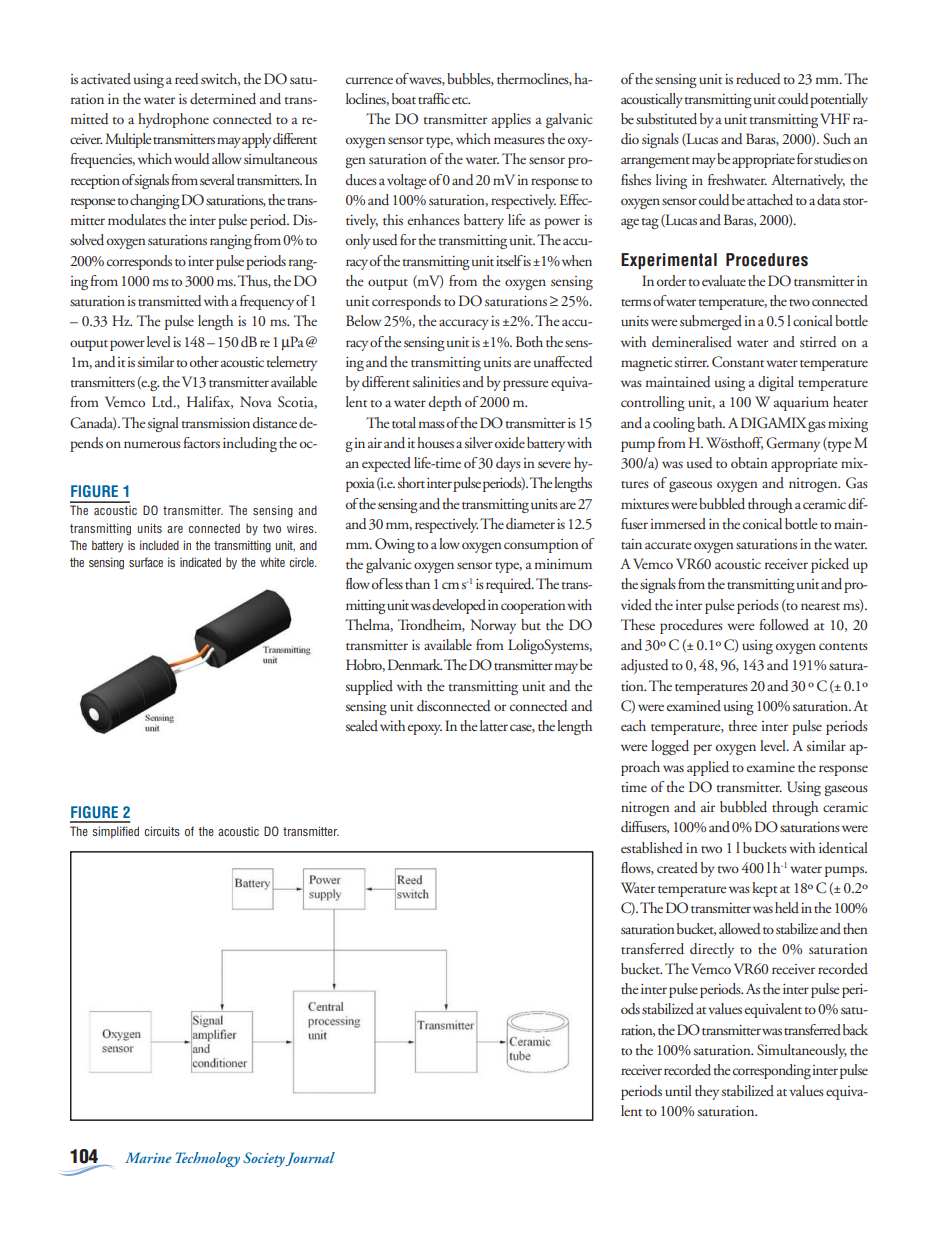 This document has height=1233, width=952. Describe the element at coordinates (200, 562) in the document. I see `indicated` at that location.
